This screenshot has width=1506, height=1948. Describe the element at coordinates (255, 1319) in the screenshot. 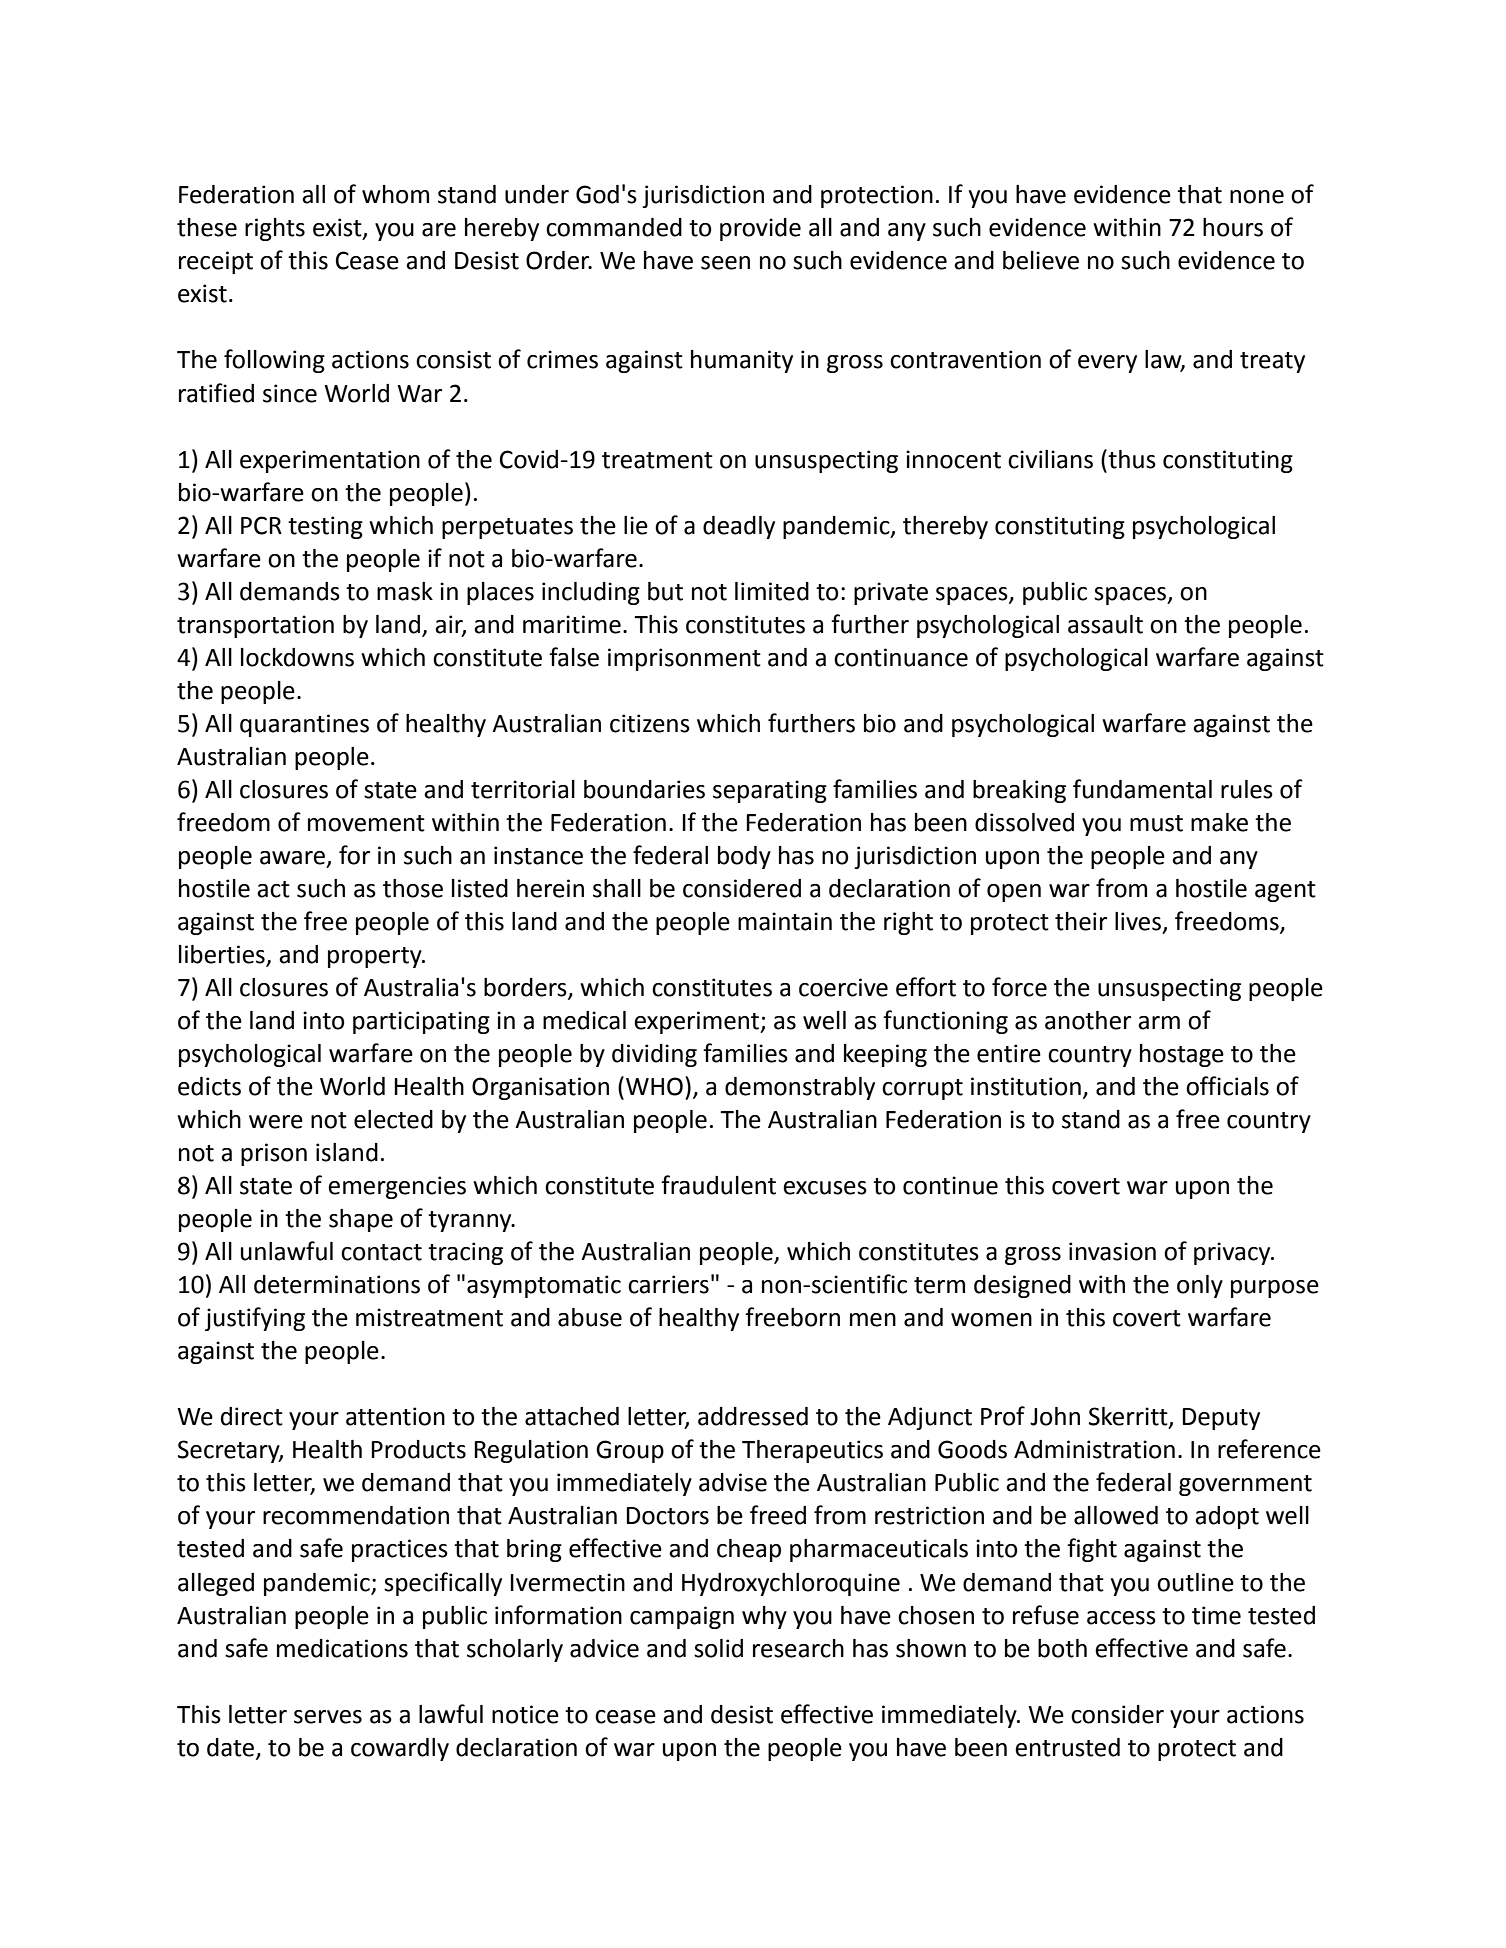

I see `justifying` at that location.
